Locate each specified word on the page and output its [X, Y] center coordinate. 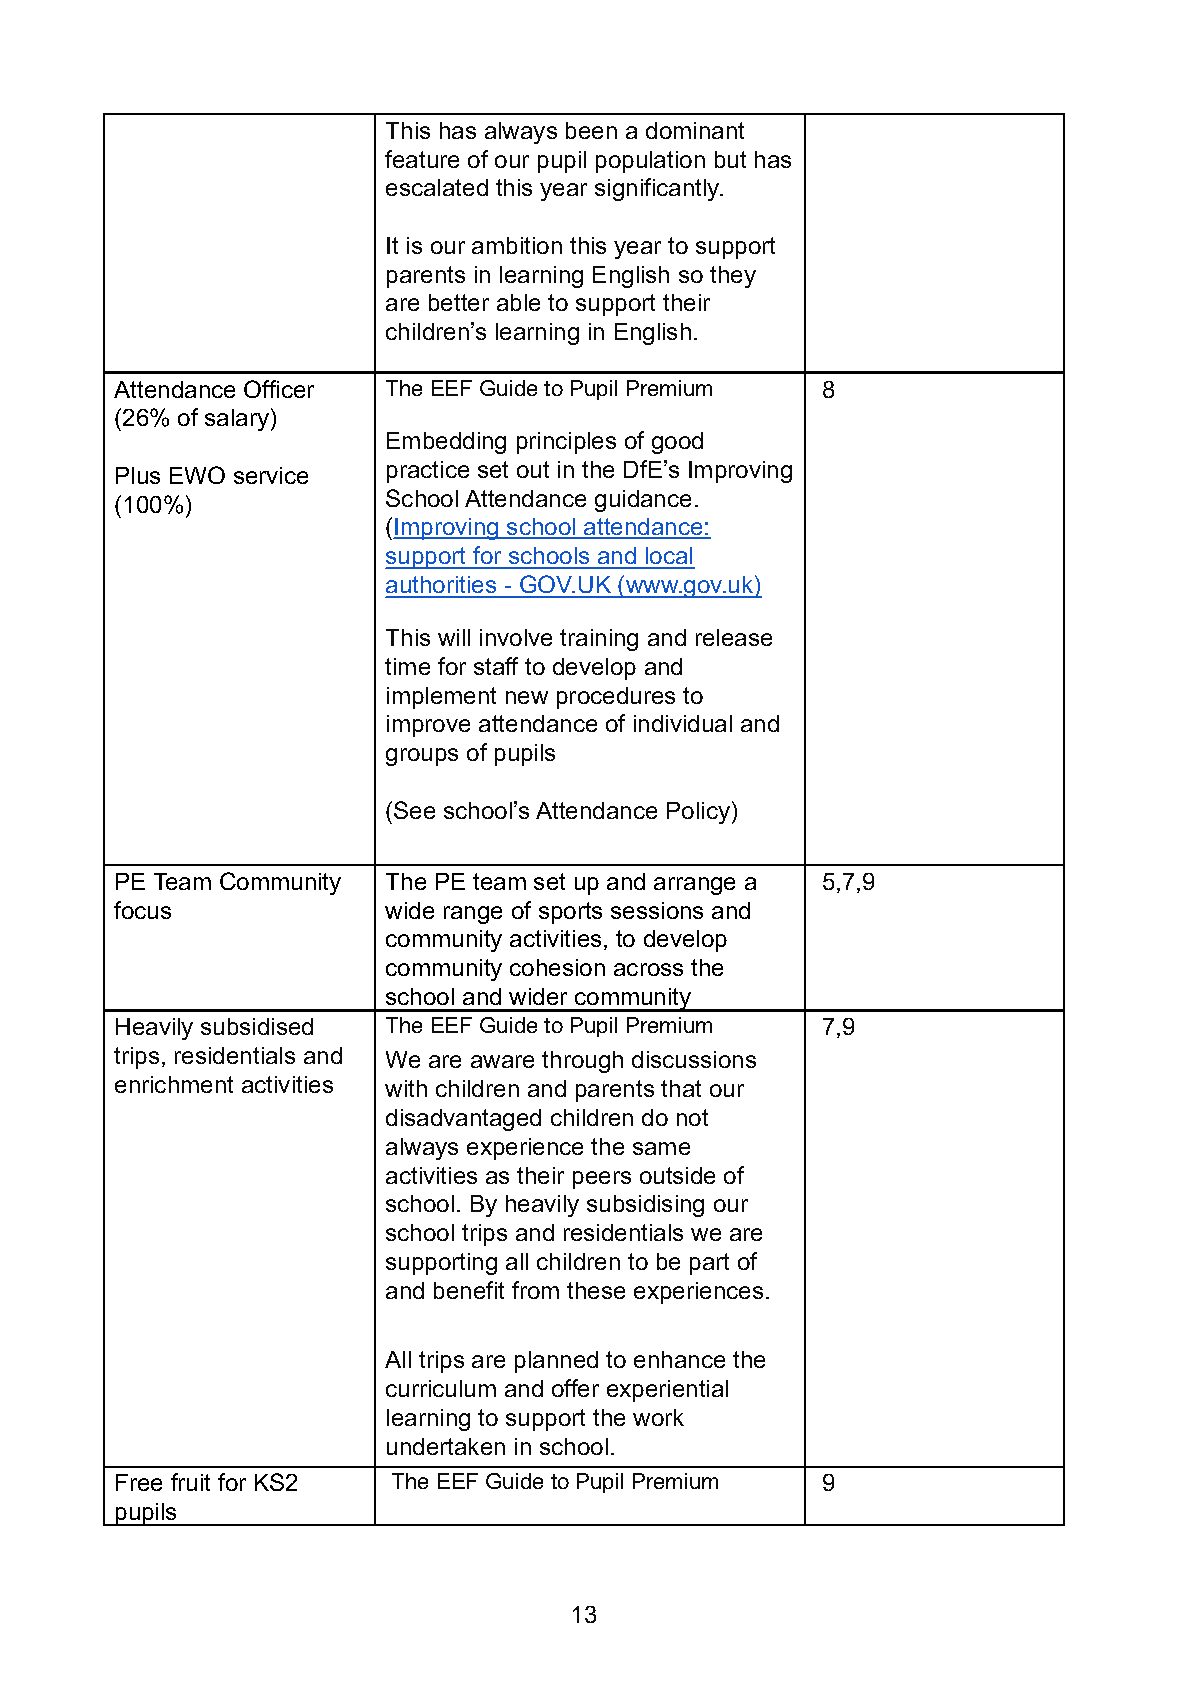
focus [142, 910]
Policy [698, 813]
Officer [279, 389]
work [658, 1417]
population [650, 162]
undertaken [446, 1446]
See [414, 810]
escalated [437, 187]
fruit [190, 1482]
